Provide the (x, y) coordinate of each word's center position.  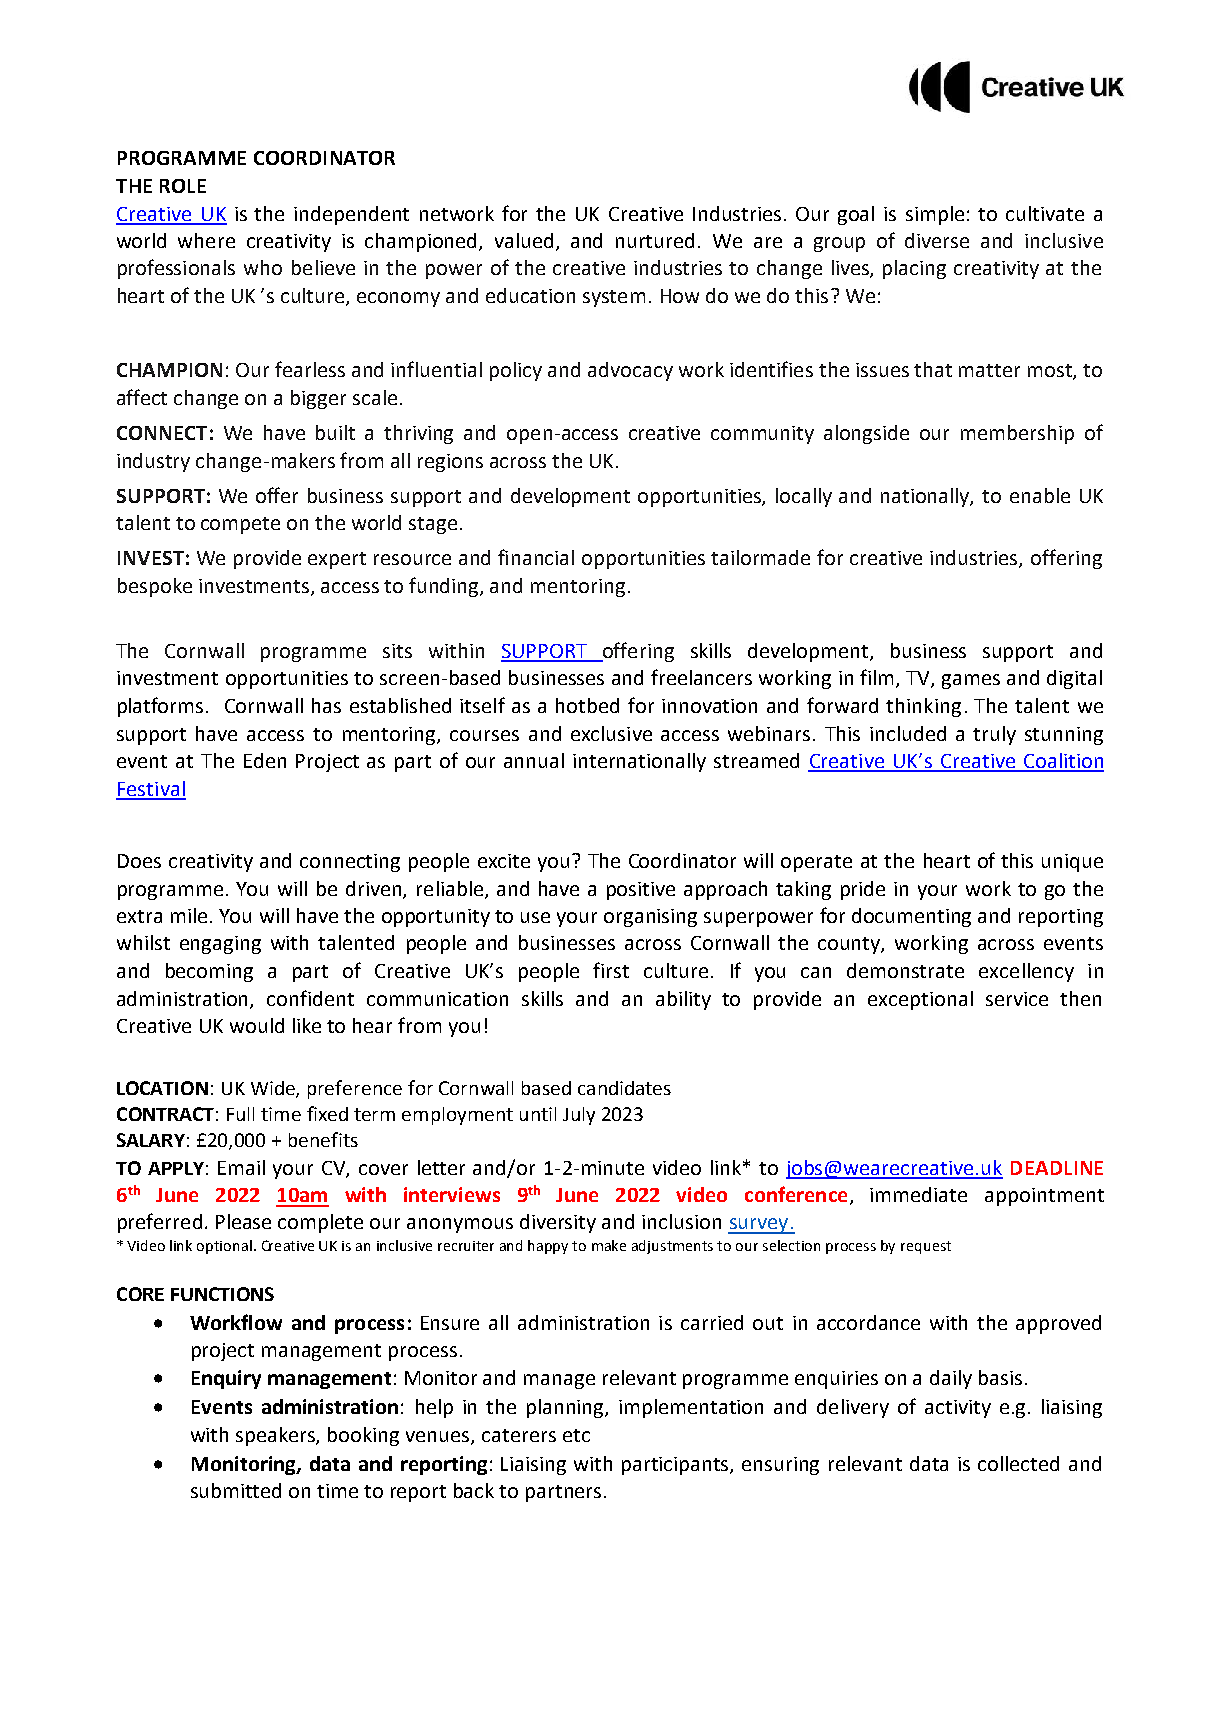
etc (576, 1435)
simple (935, 215)
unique (1072, 863)
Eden (265, 760)
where (206, 240)
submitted (236, 1490)
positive (641, 891)
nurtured (655, 240)
